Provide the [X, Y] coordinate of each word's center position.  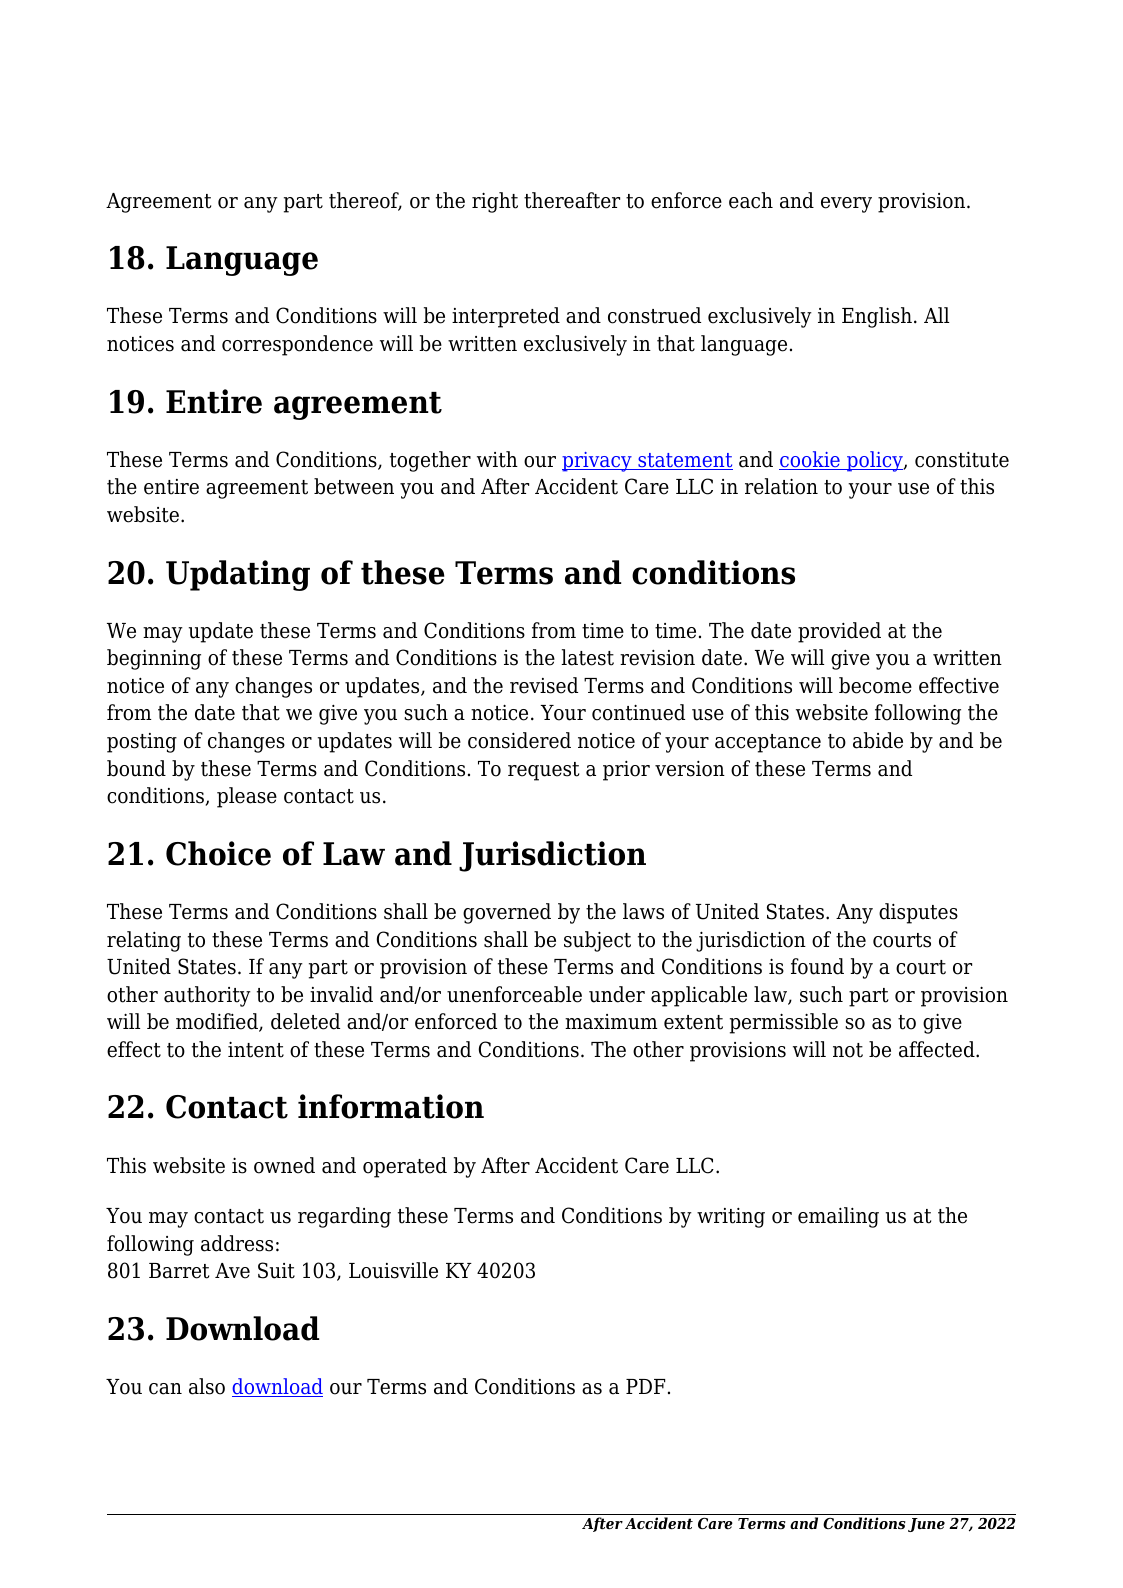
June [926, 1525]
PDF [645, 1386]
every [846, 205]
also [207, 1386]
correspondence [297, 345]
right [495, 202]
